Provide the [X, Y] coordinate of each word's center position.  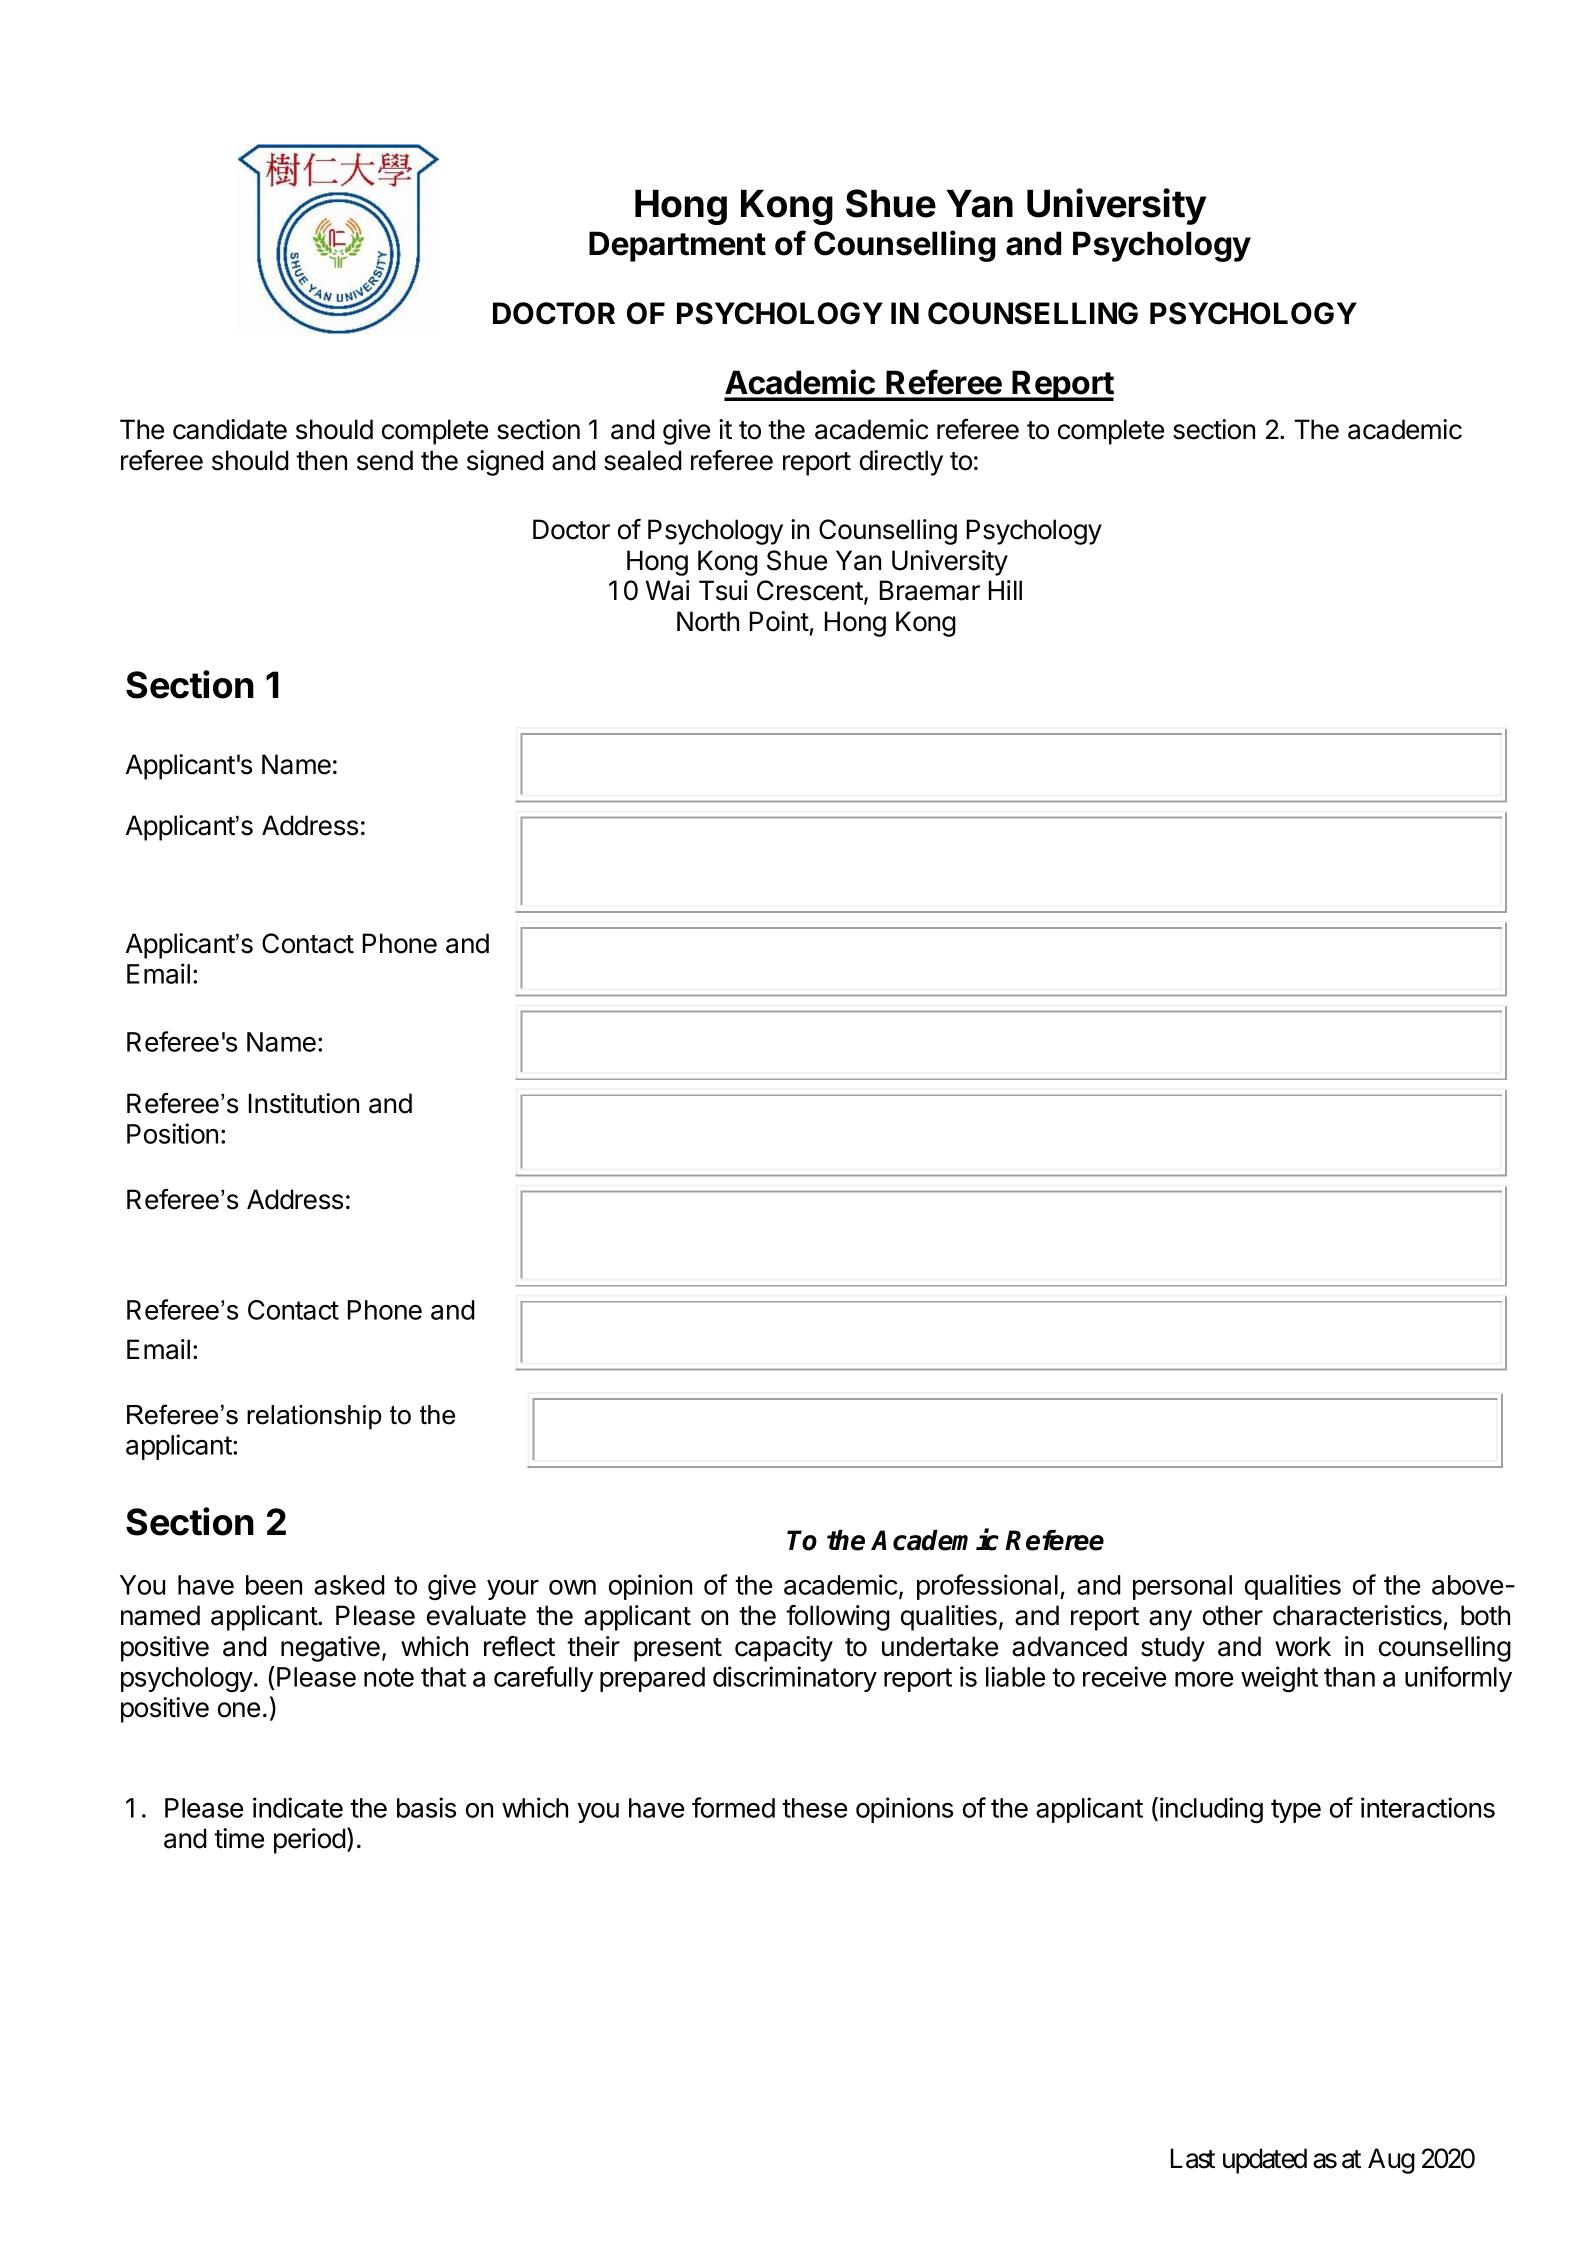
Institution [304, 1103]
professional [987, 1587]
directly [901, 463]
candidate [230, 429]
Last [1193, 2158]
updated [1265, 2161]
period [310, 1841]
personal [1182, 1587]
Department [677, 246]
